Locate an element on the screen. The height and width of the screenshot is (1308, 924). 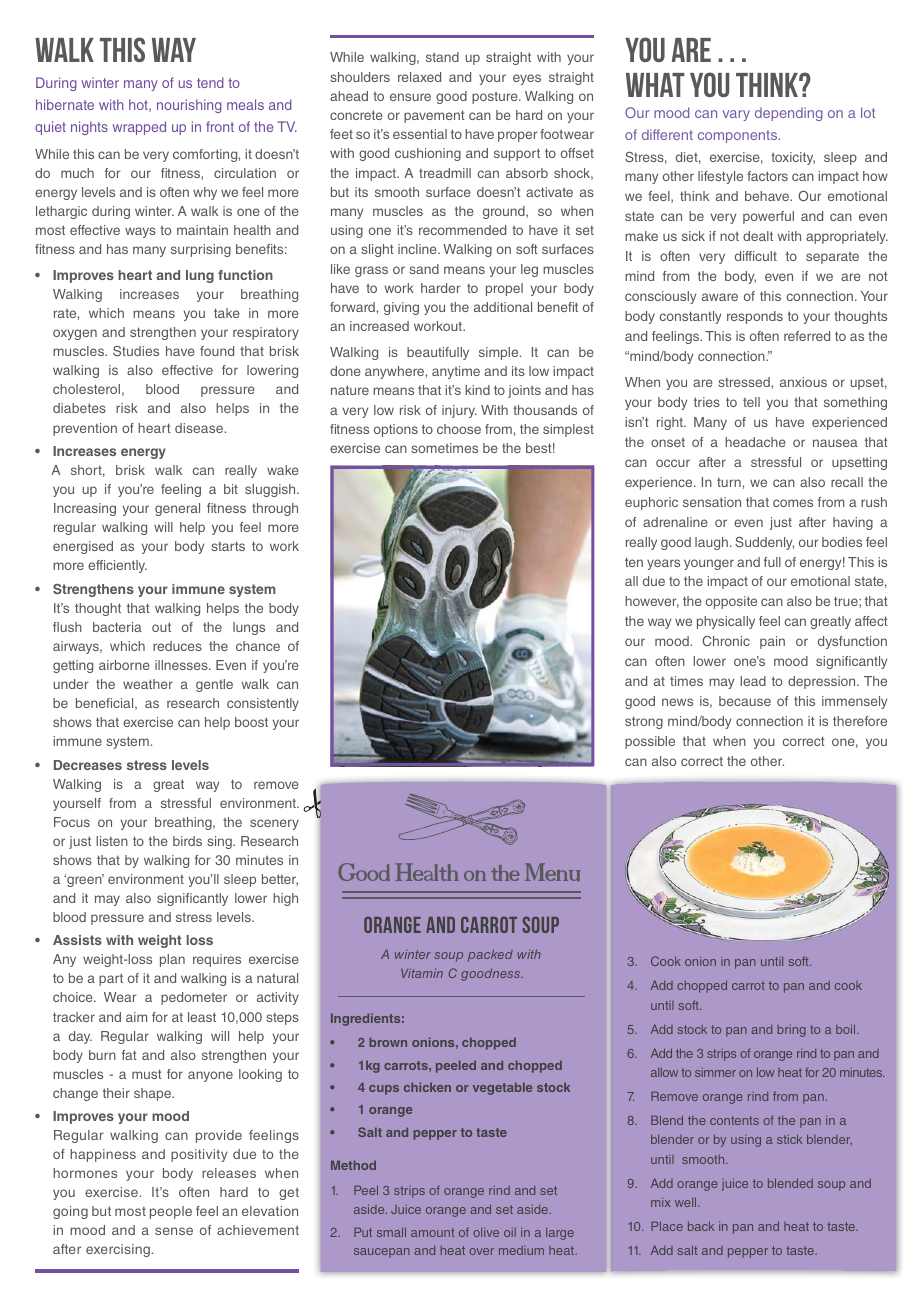
depending is located at coordinates (788, 114).
